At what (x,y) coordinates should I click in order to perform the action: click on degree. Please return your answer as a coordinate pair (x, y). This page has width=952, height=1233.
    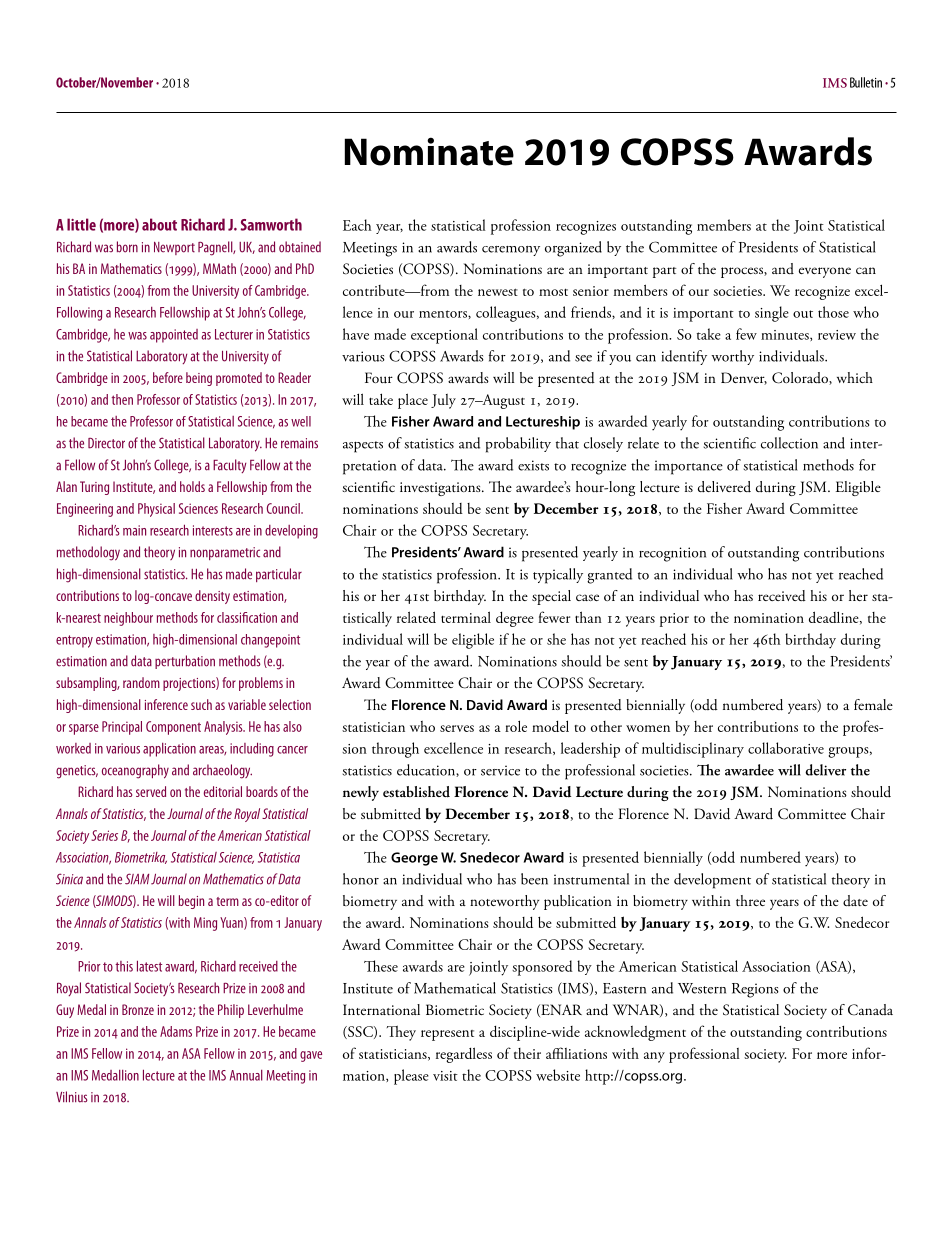
    Looking at the image, I should click on (515, 619).
